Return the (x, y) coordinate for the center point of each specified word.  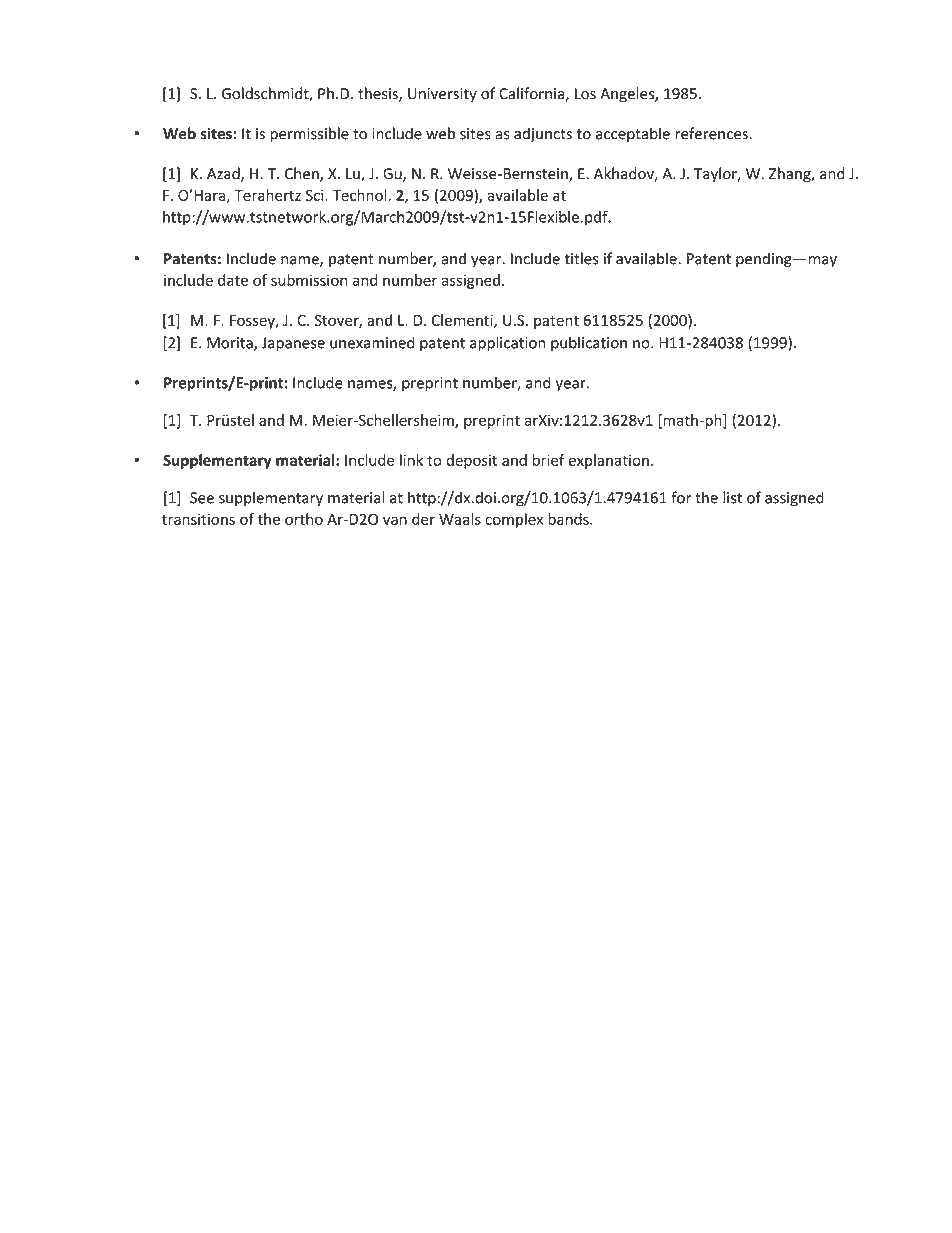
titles (581, 258)
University (442, 95)
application (507, 344)
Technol (360, 195)
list (732, 497)
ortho (304, 519)
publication (589, 344)
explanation (608, 461)
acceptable (633, 135)
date (233, 280)
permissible (309, 135)
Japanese (293, 344)
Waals (460, 519)
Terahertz (267, 195)
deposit (471, 461)
